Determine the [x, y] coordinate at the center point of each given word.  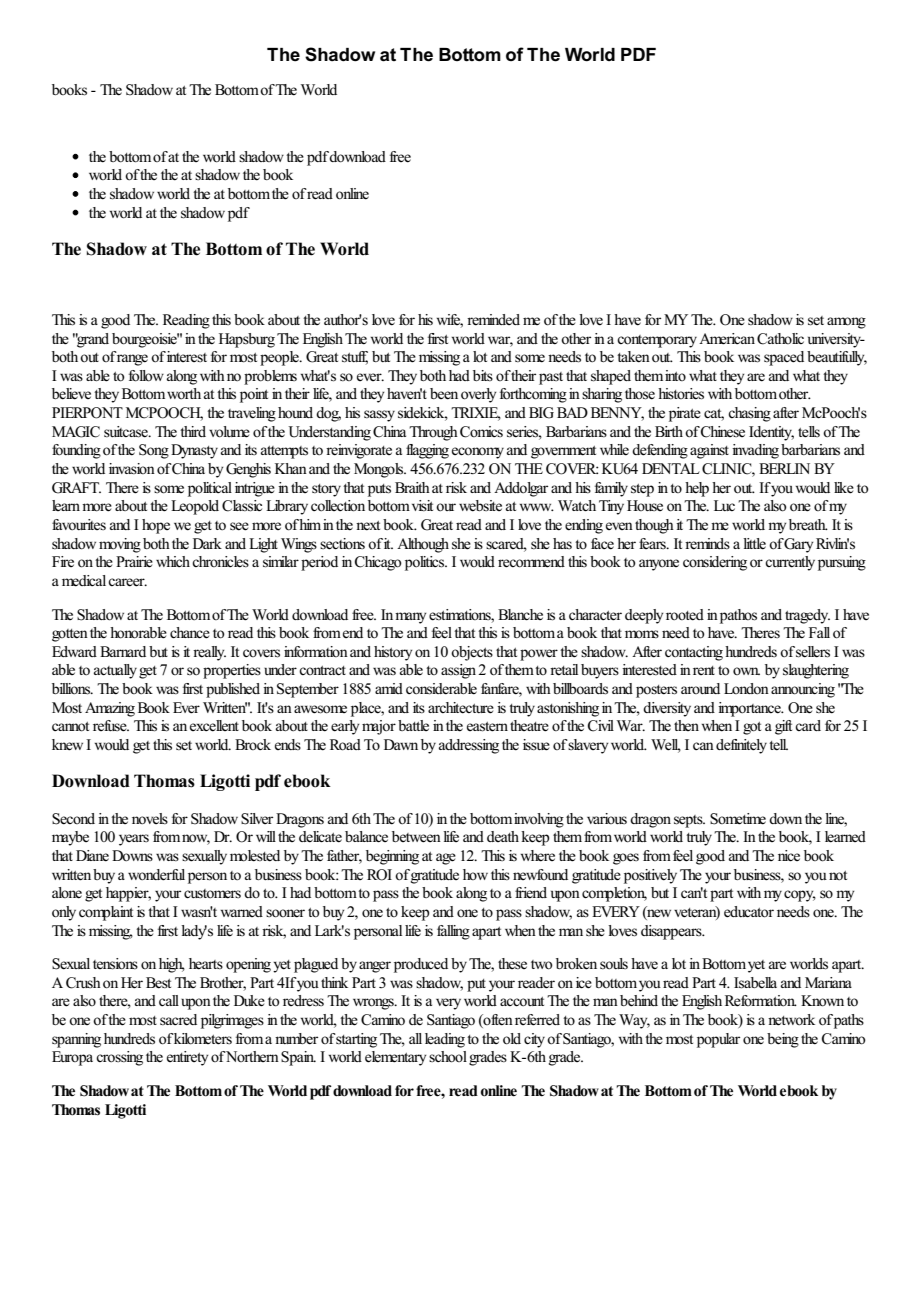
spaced [784, 358]
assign [458, 671]
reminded [493, 320]
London [746, 688]
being [783, 1040]
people [280, 358]
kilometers [202, 1039]
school [448, 1057]
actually [115, 671]
